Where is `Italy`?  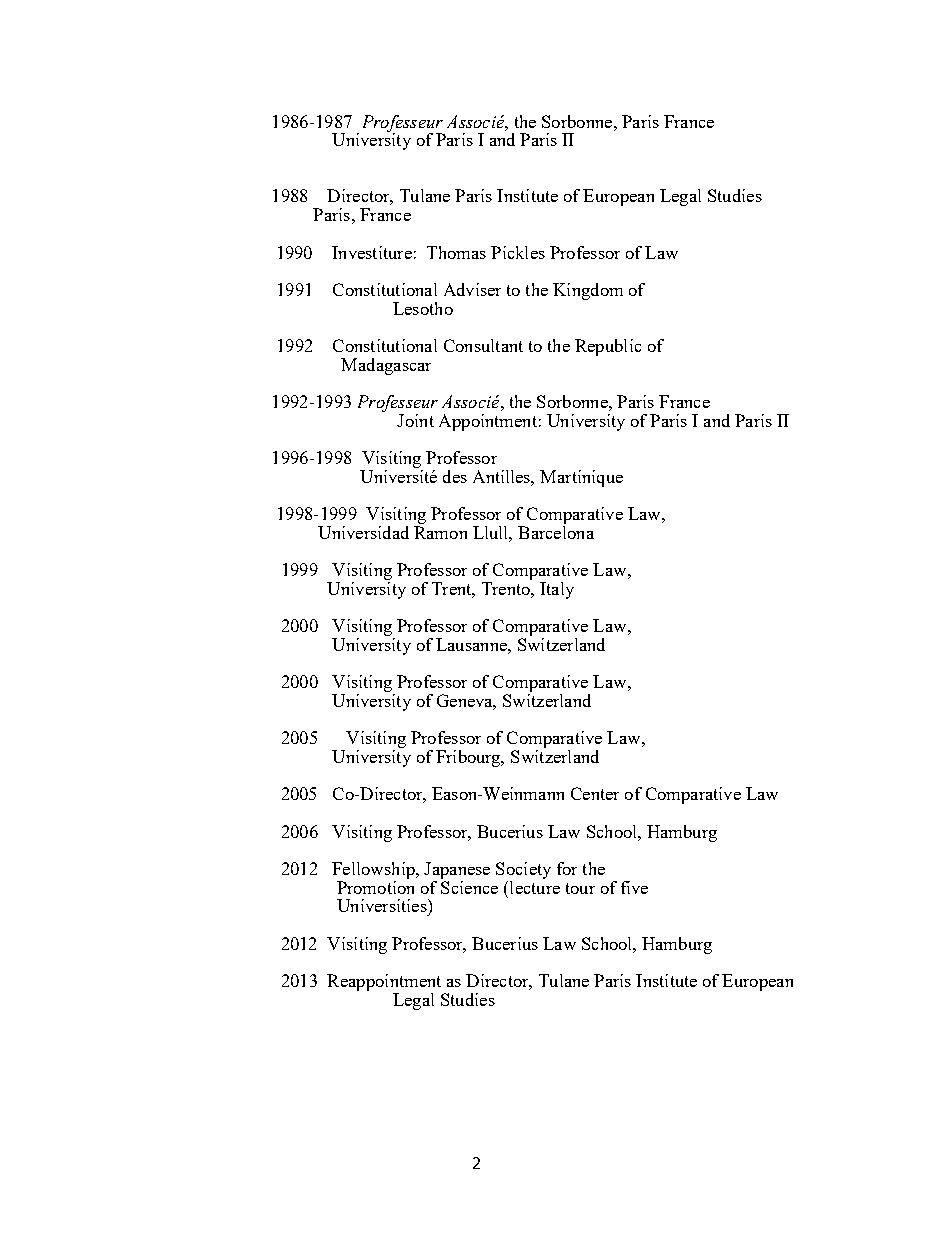
Italy is located at coordinates (557, 590).
